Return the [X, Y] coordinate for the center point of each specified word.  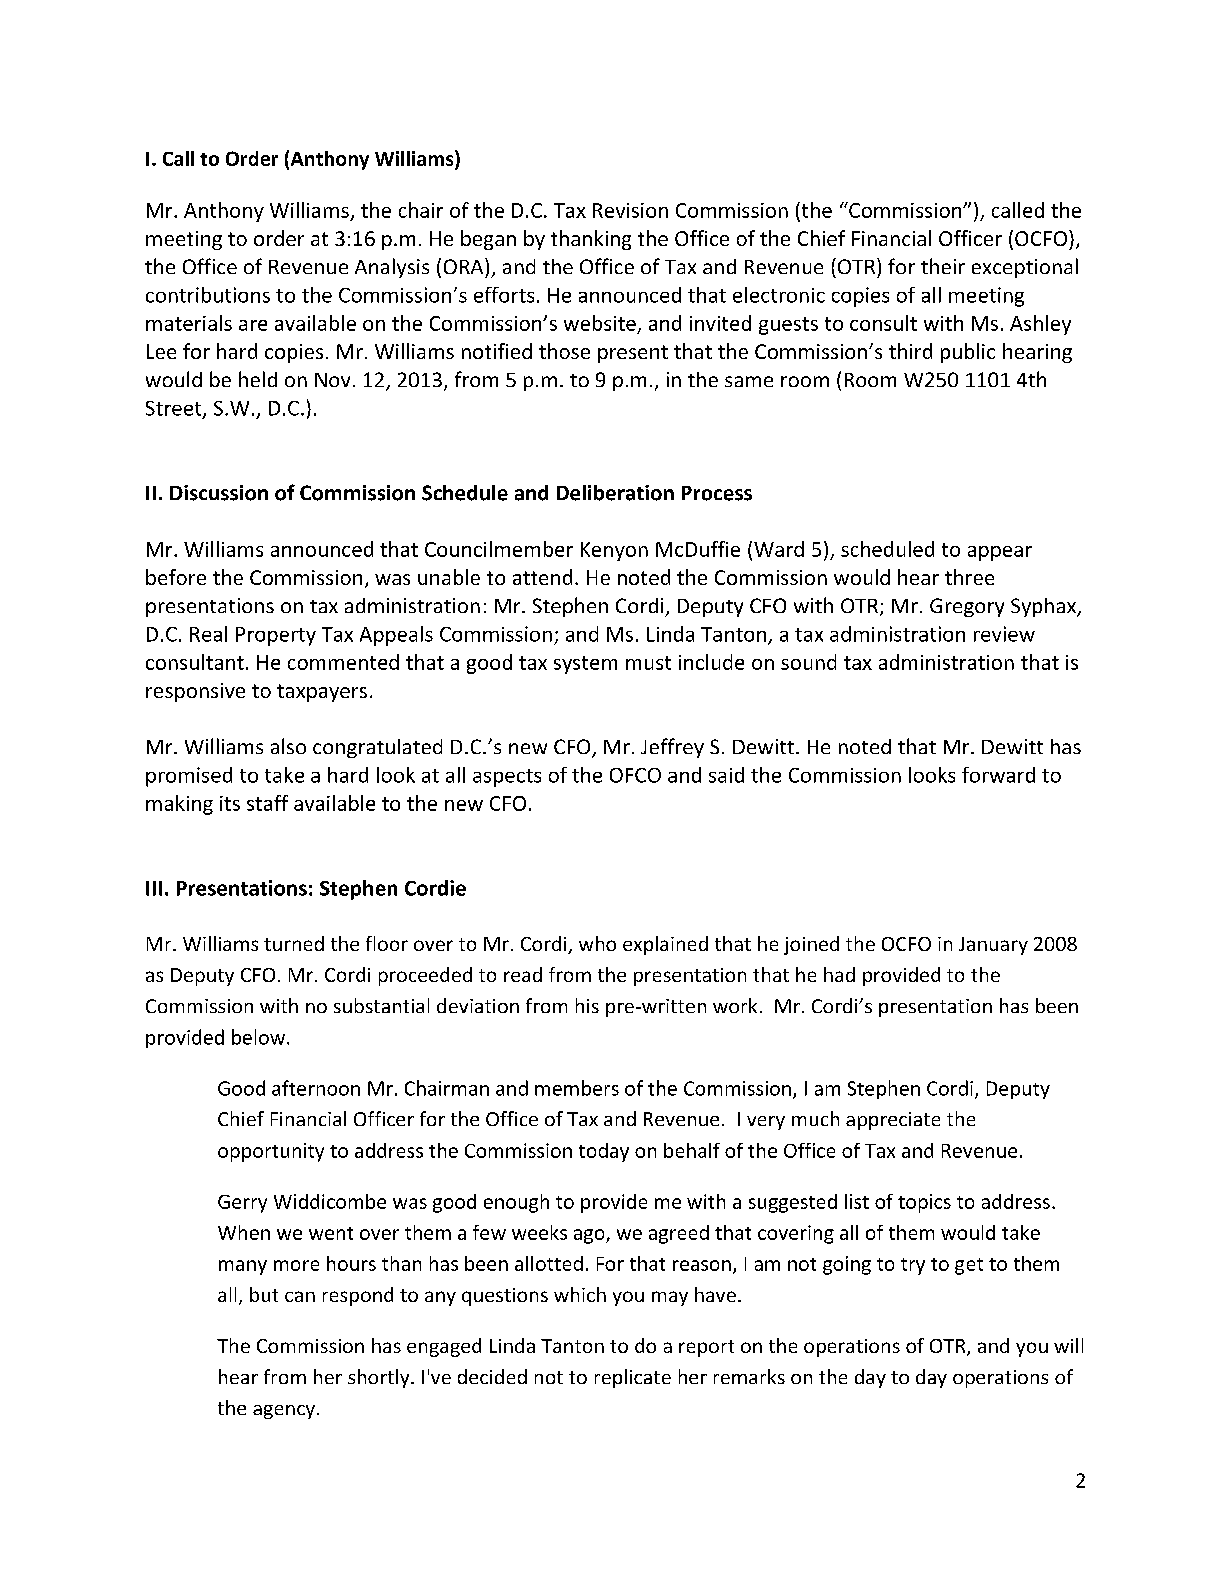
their [943, 266]
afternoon [316, 1088]
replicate [633, 1378]
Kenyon [614, 551]
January [993, 946]
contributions [208, 295]
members [577, 1088]
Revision [630, 210]
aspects [507, 778]
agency [285, 1412]
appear [1000, 553]
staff [267, 803]
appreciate [893, 1121]
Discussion [219, 493]
